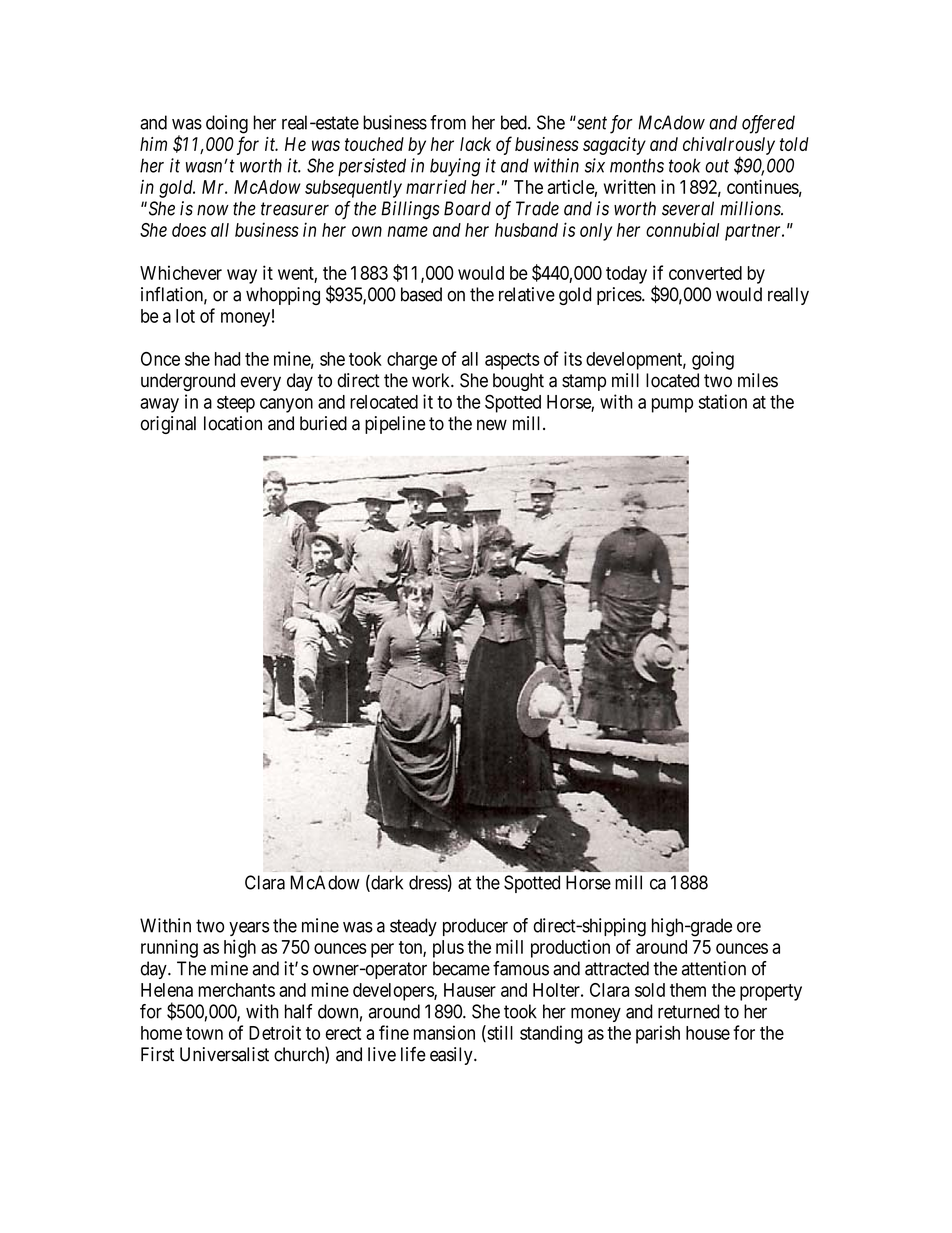 The width and height of the screenshot is (952, 1233). Describe the element at coordinates (512, 361) in the screenshot. I see `aspects` at that location.
